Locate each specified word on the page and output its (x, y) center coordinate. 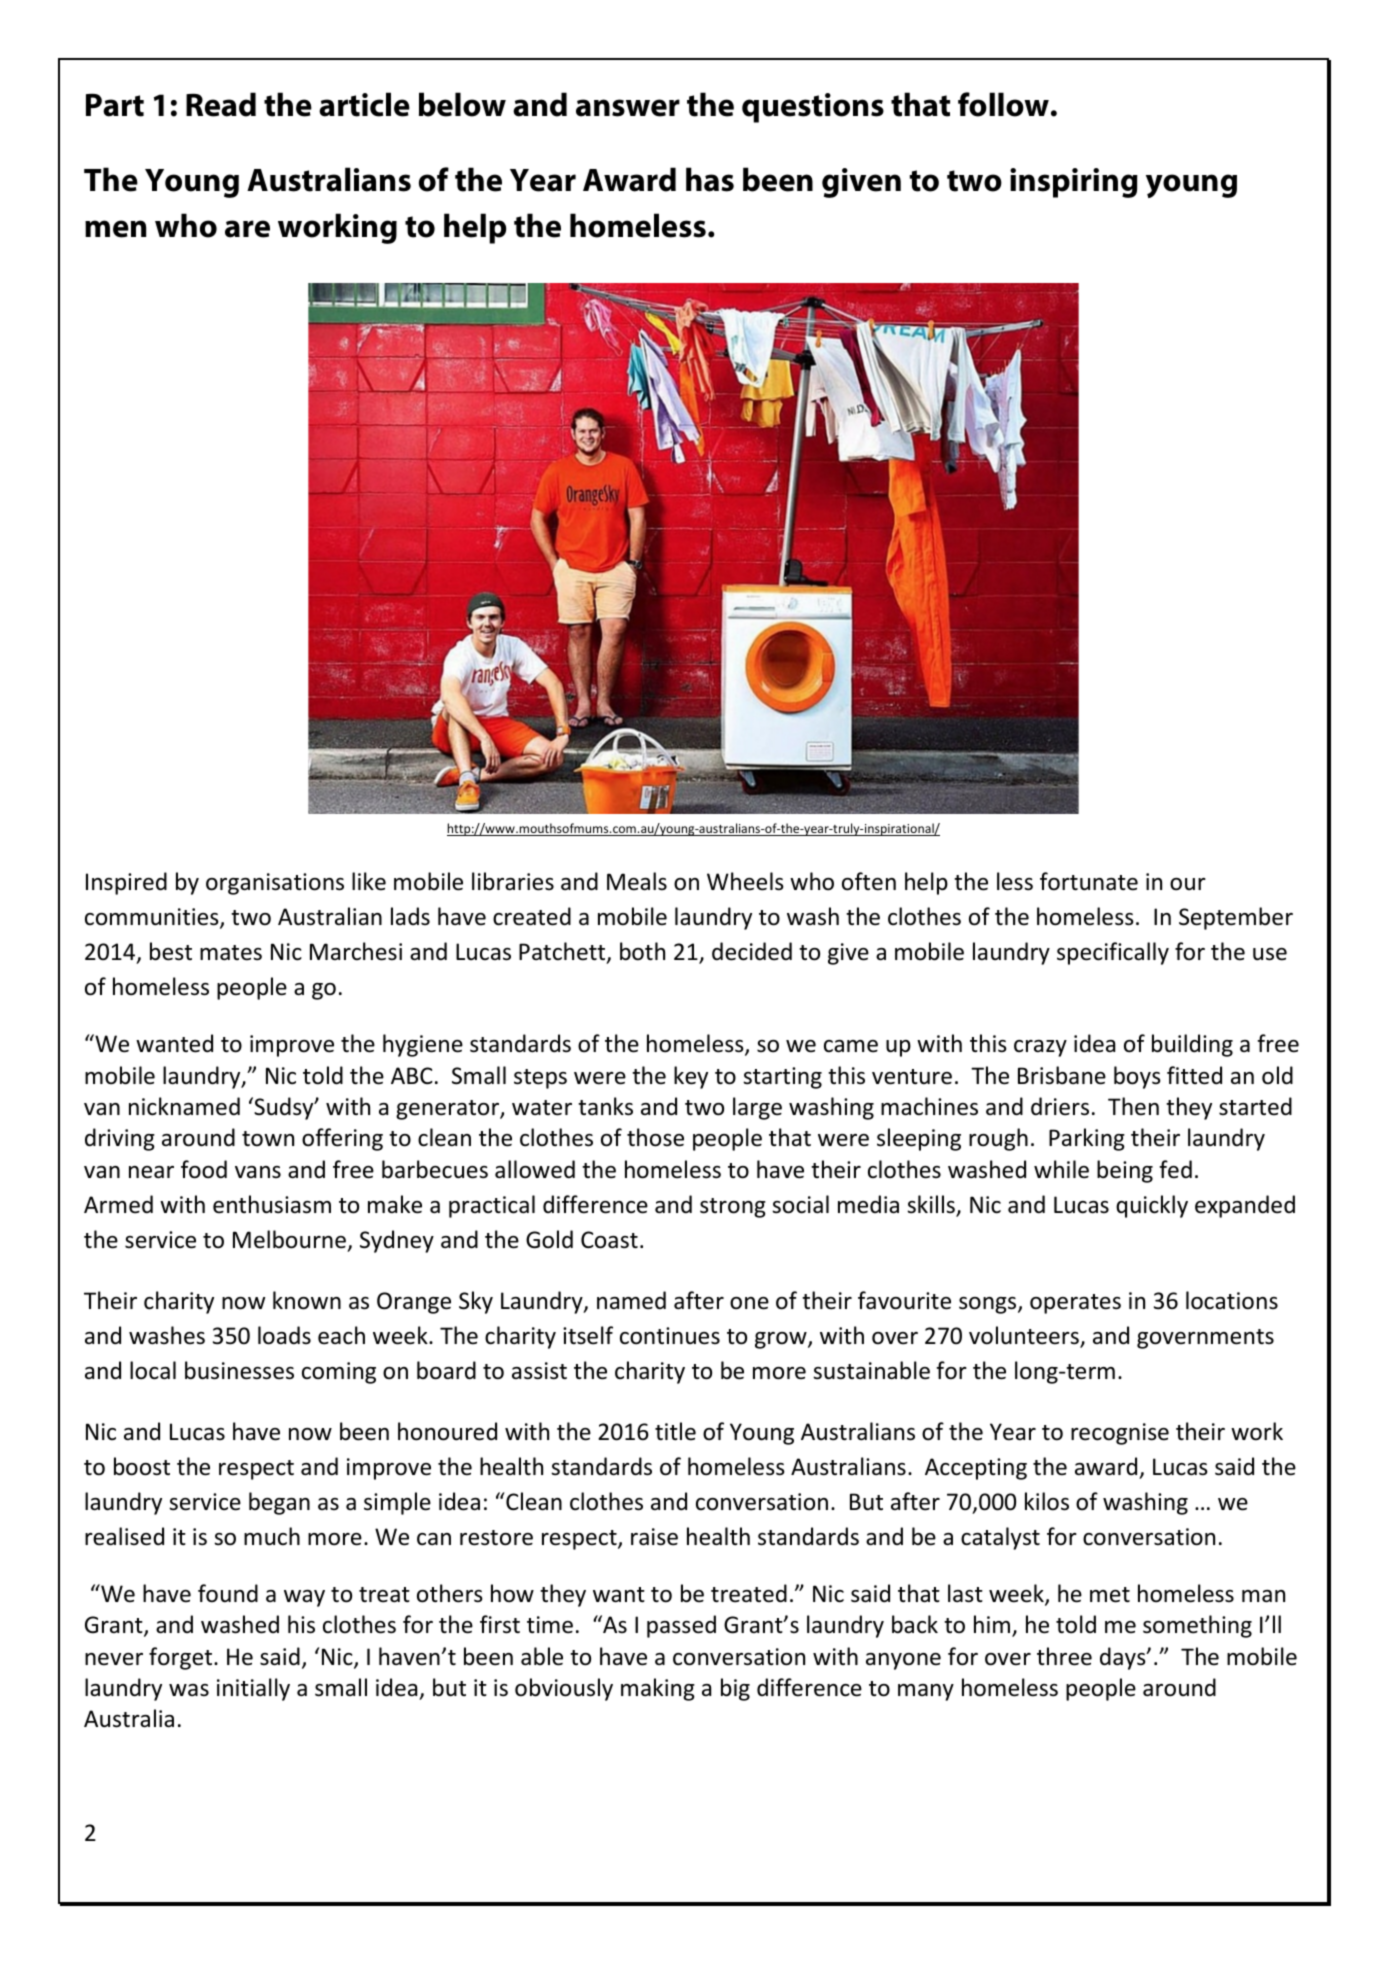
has (710, 179)
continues (670, 1336)
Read (221, 104)
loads (284, 1335)
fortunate (1089, 881)
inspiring (1074, 183)
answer (628, 108)
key (691, 1077)
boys (1137, 1077)
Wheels (745, 881)
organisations (275, 884)
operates (1075, 1304)
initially (253, 1689)
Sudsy (284, 1108)
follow (1003, 104)
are (247, 229)
